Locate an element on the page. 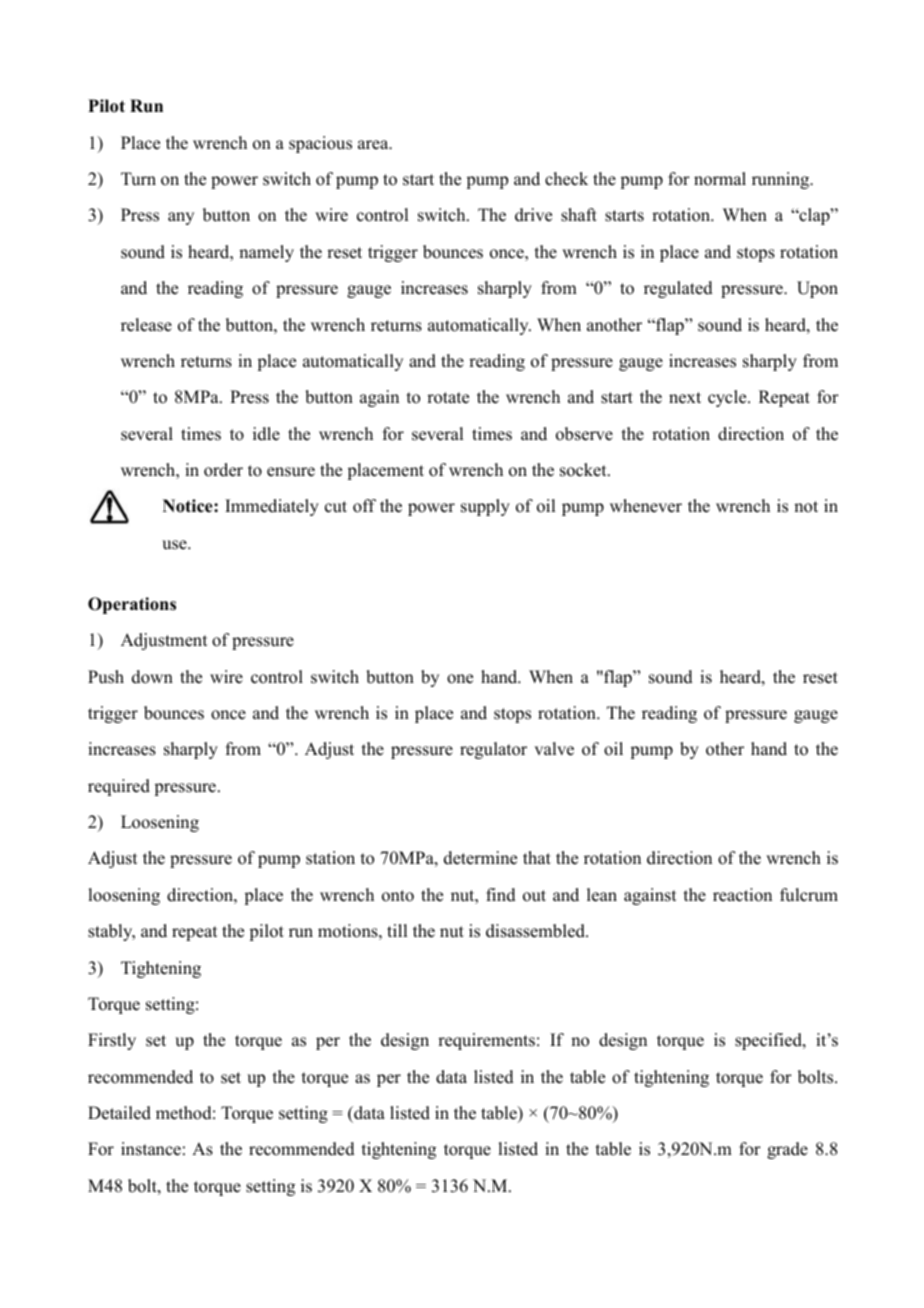  requirements is located at coordinates (486, 1041).
